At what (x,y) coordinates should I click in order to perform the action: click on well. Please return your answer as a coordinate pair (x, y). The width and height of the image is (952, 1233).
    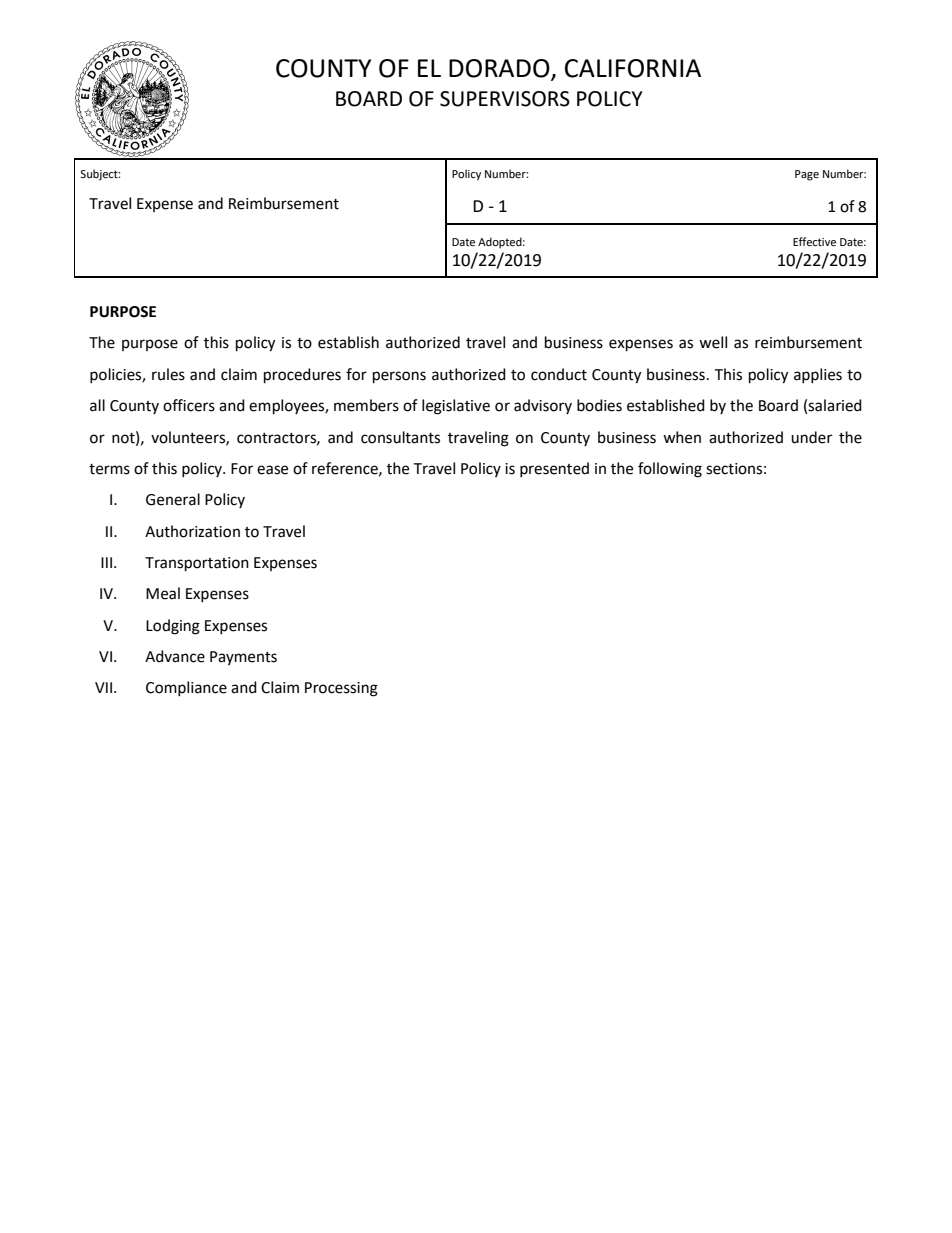
    Looking at the image, I should click on (713, 342).
